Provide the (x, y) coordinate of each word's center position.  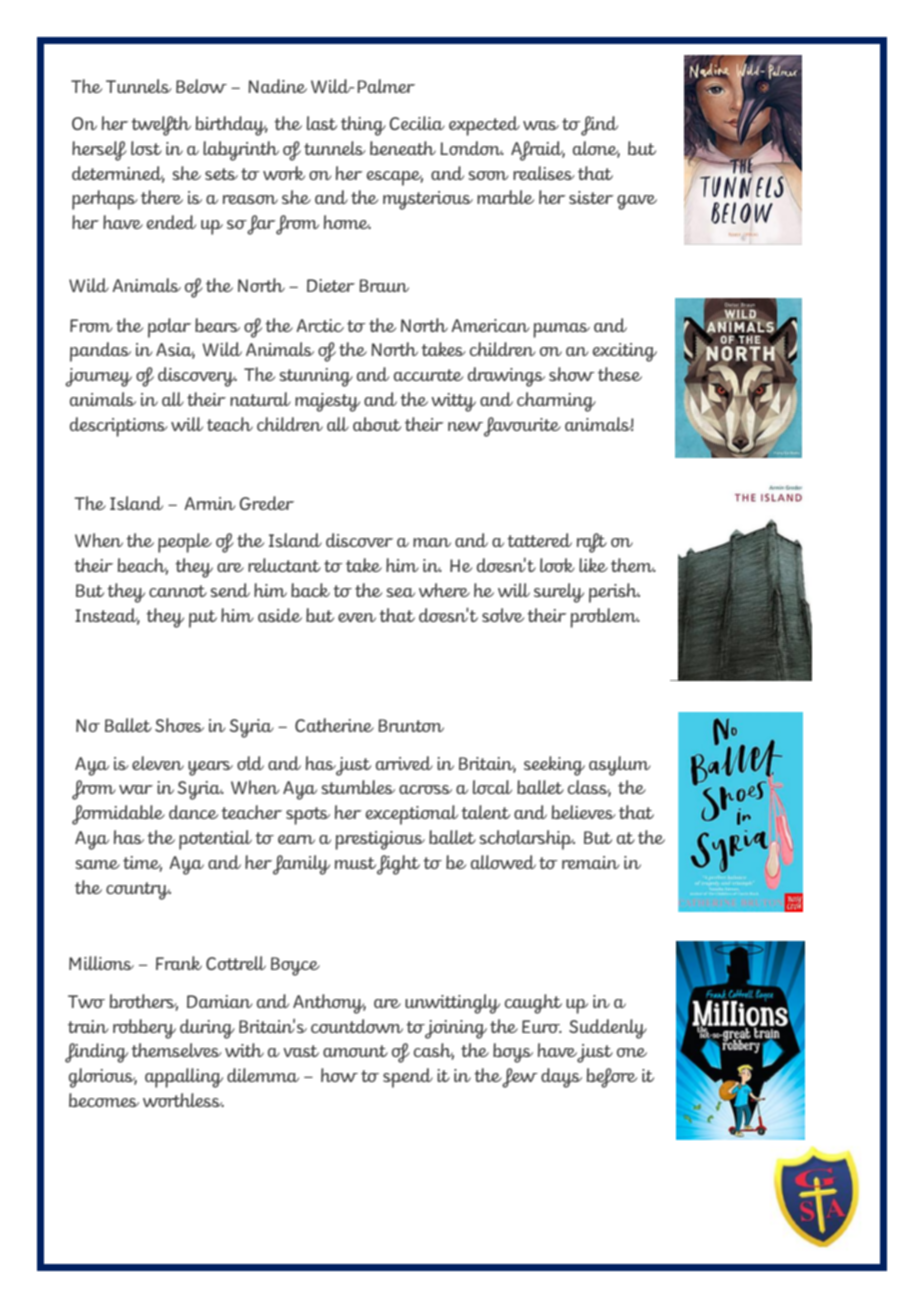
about (377, 424)
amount (355, 1051)
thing (363, 126)
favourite (522, 427)
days (561, 1078)
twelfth (161, 126)
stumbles (358, 787)
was (541, 125)
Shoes (179, 725)
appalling (184, 1078)
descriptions (119, 427)
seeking (554, 766)
